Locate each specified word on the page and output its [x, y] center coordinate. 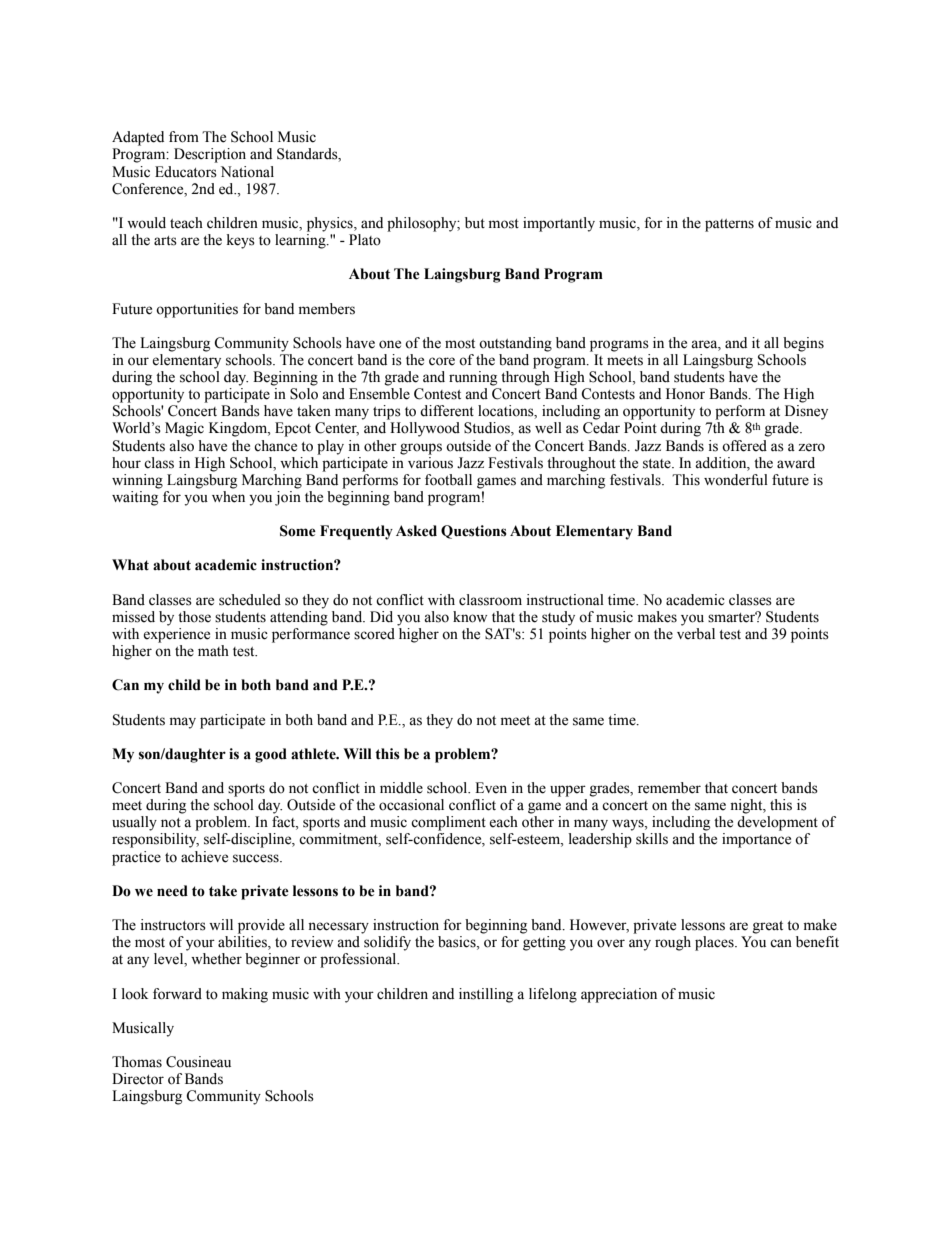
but [475, 223]
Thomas [137, 1062]
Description [210, 155]
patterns [729, 225]
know [470, 617]
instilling [486, 995]
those [194, 617]
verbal [696, 634]
